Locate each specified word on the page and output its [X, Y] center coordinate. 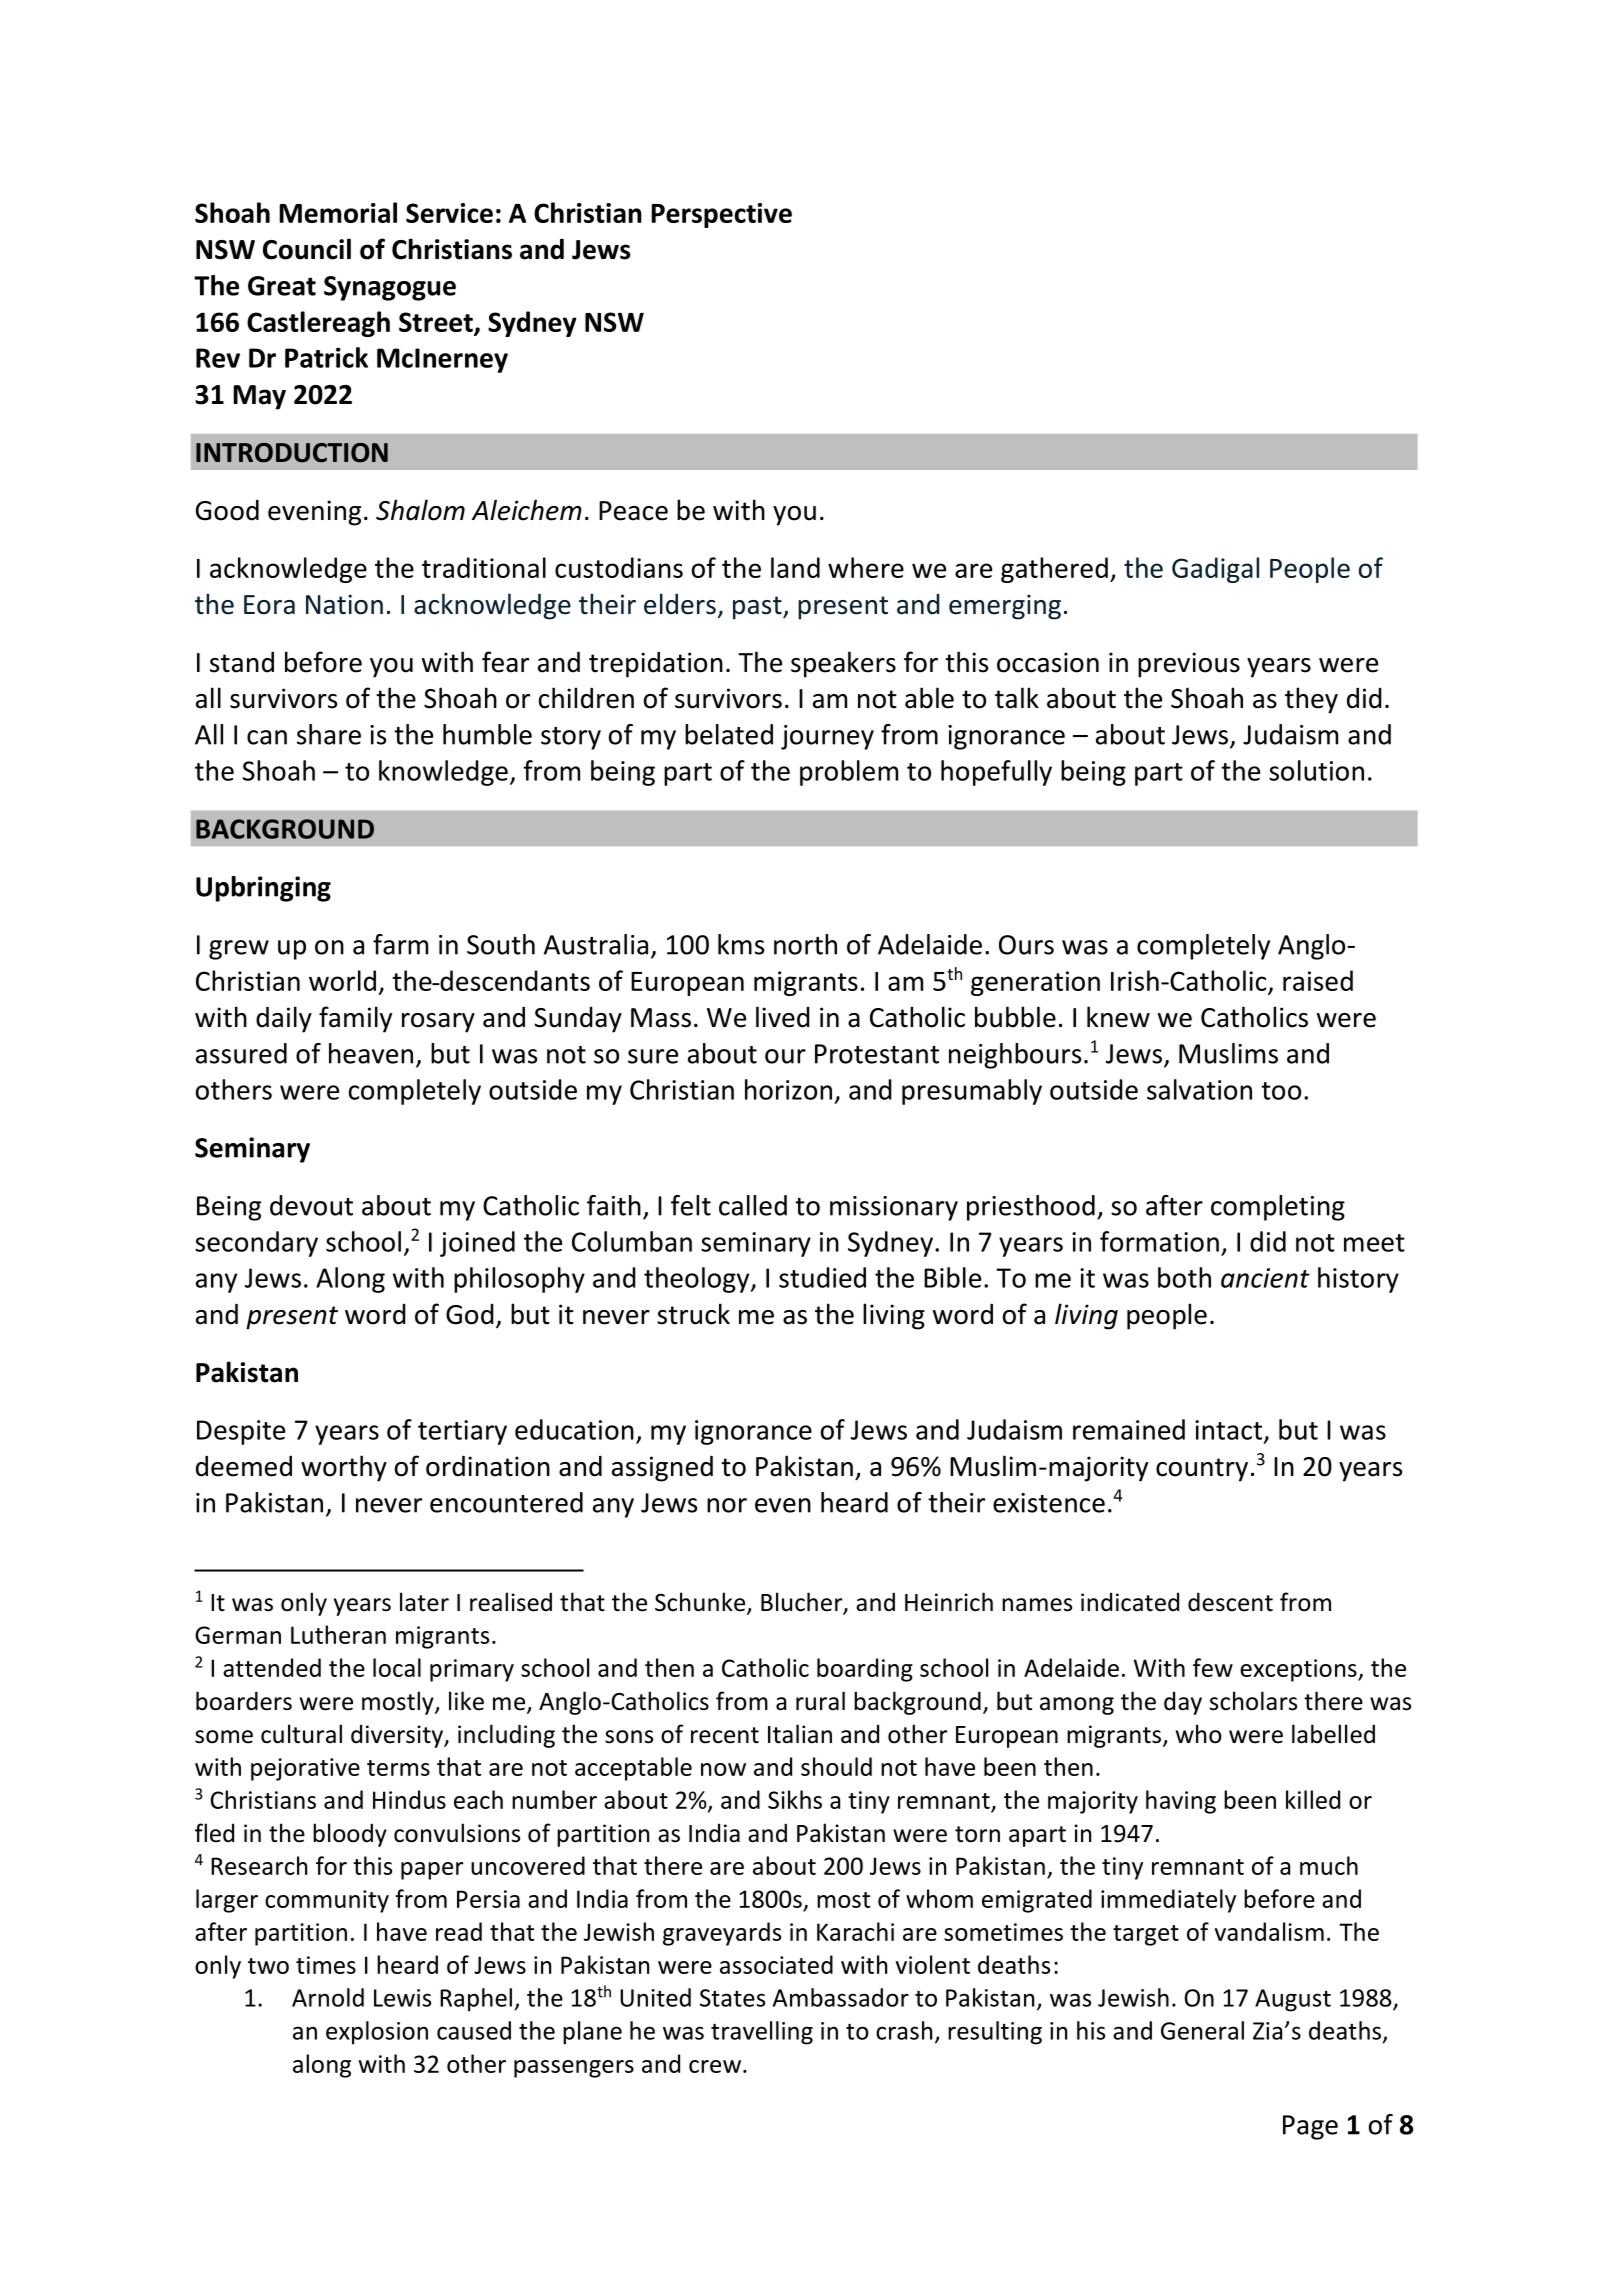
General [1202, 2030]
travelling [762, 2033]
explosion [377, 2033]
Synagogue [390, 288]
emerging [1005, 607]
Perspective [721, 215]
